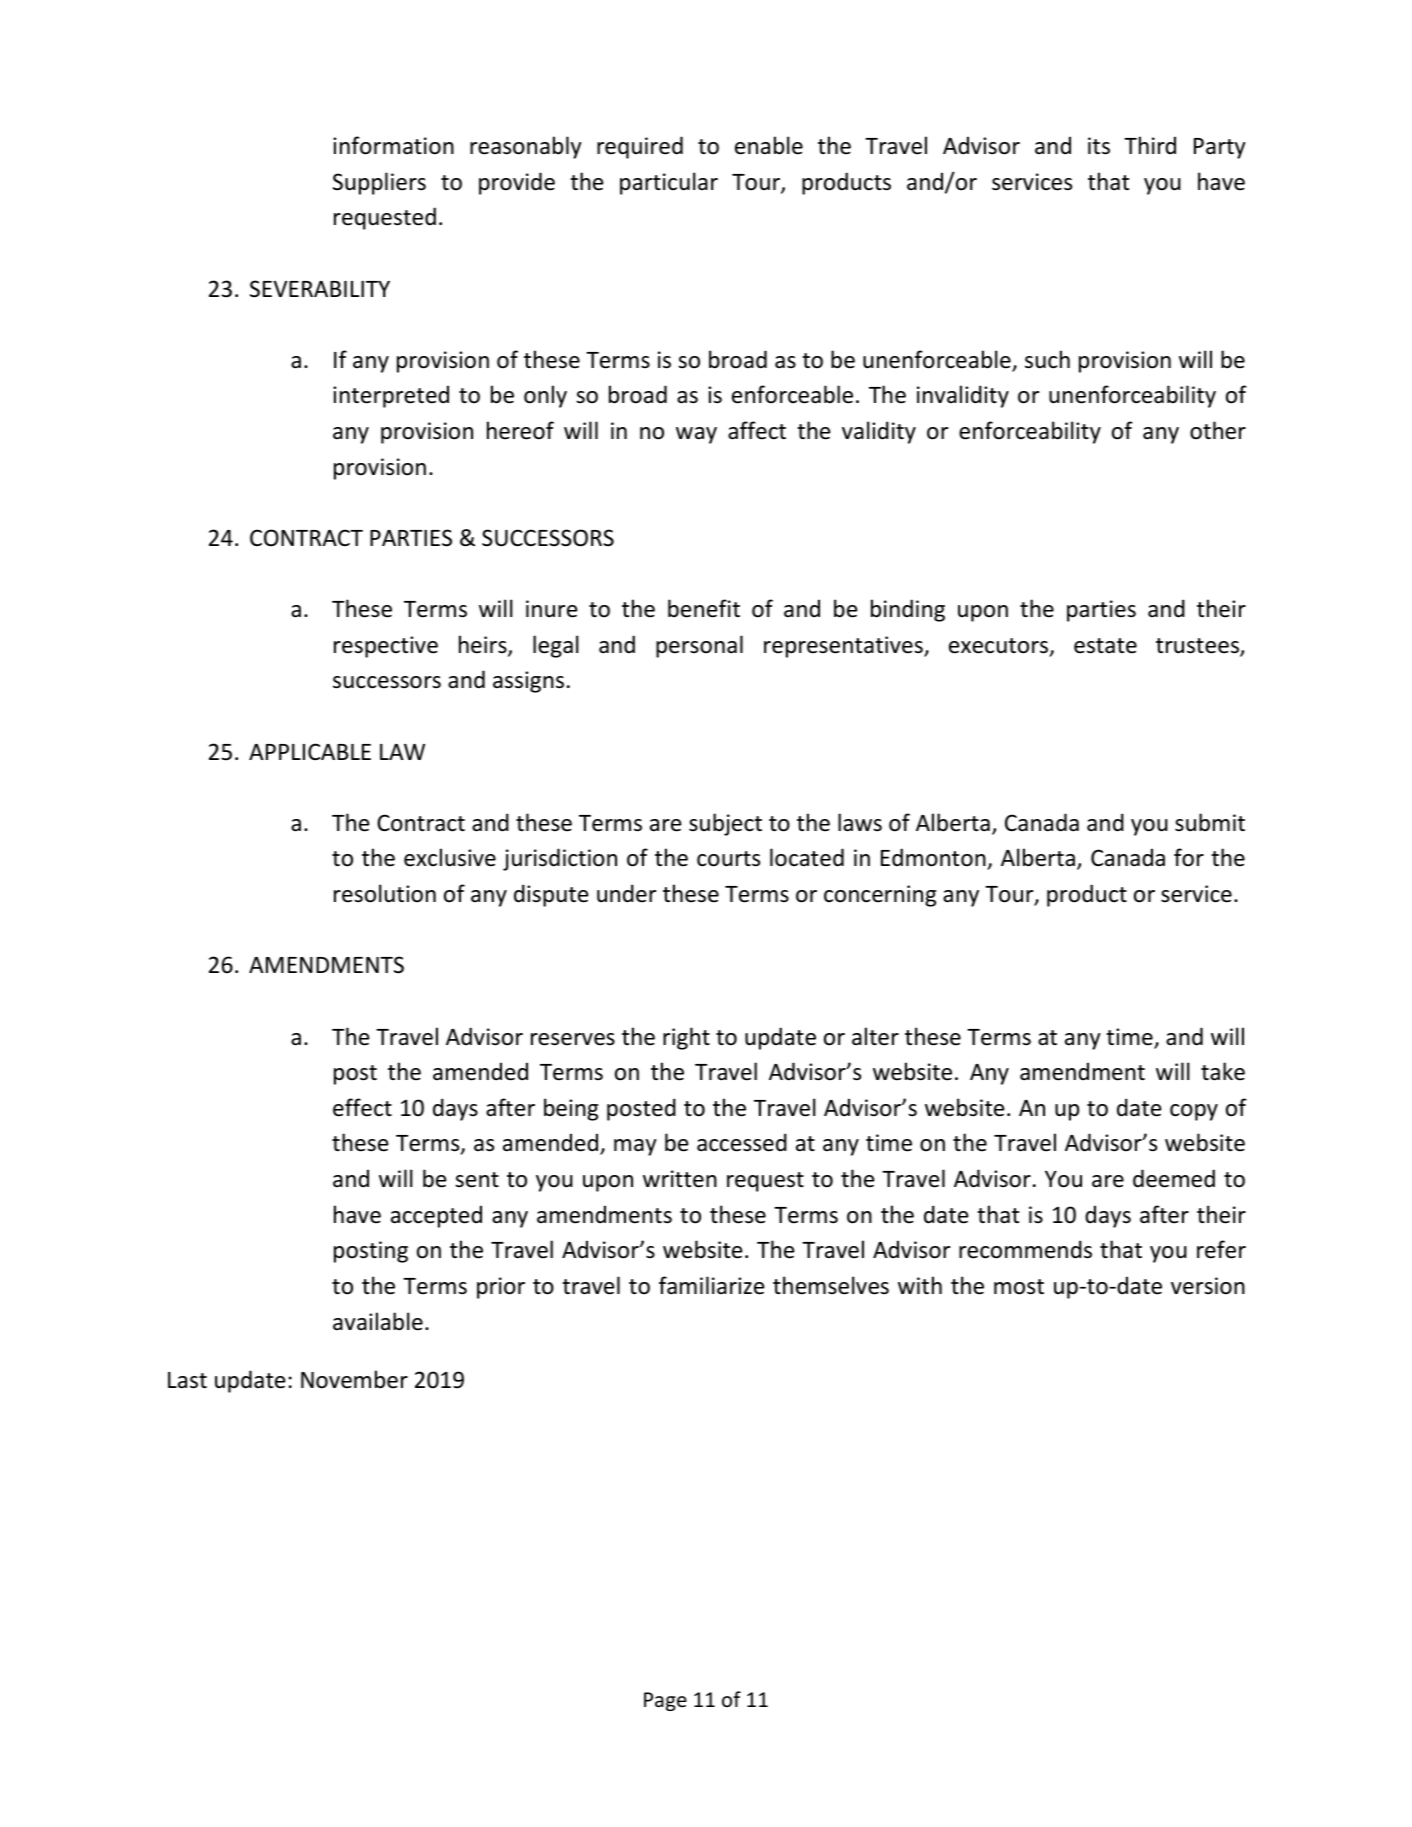 This page has width=1412, height=1827. What do you see at coordinates (385, 893) in the page?
I see `resolution` at bounding box center [385, 893].
